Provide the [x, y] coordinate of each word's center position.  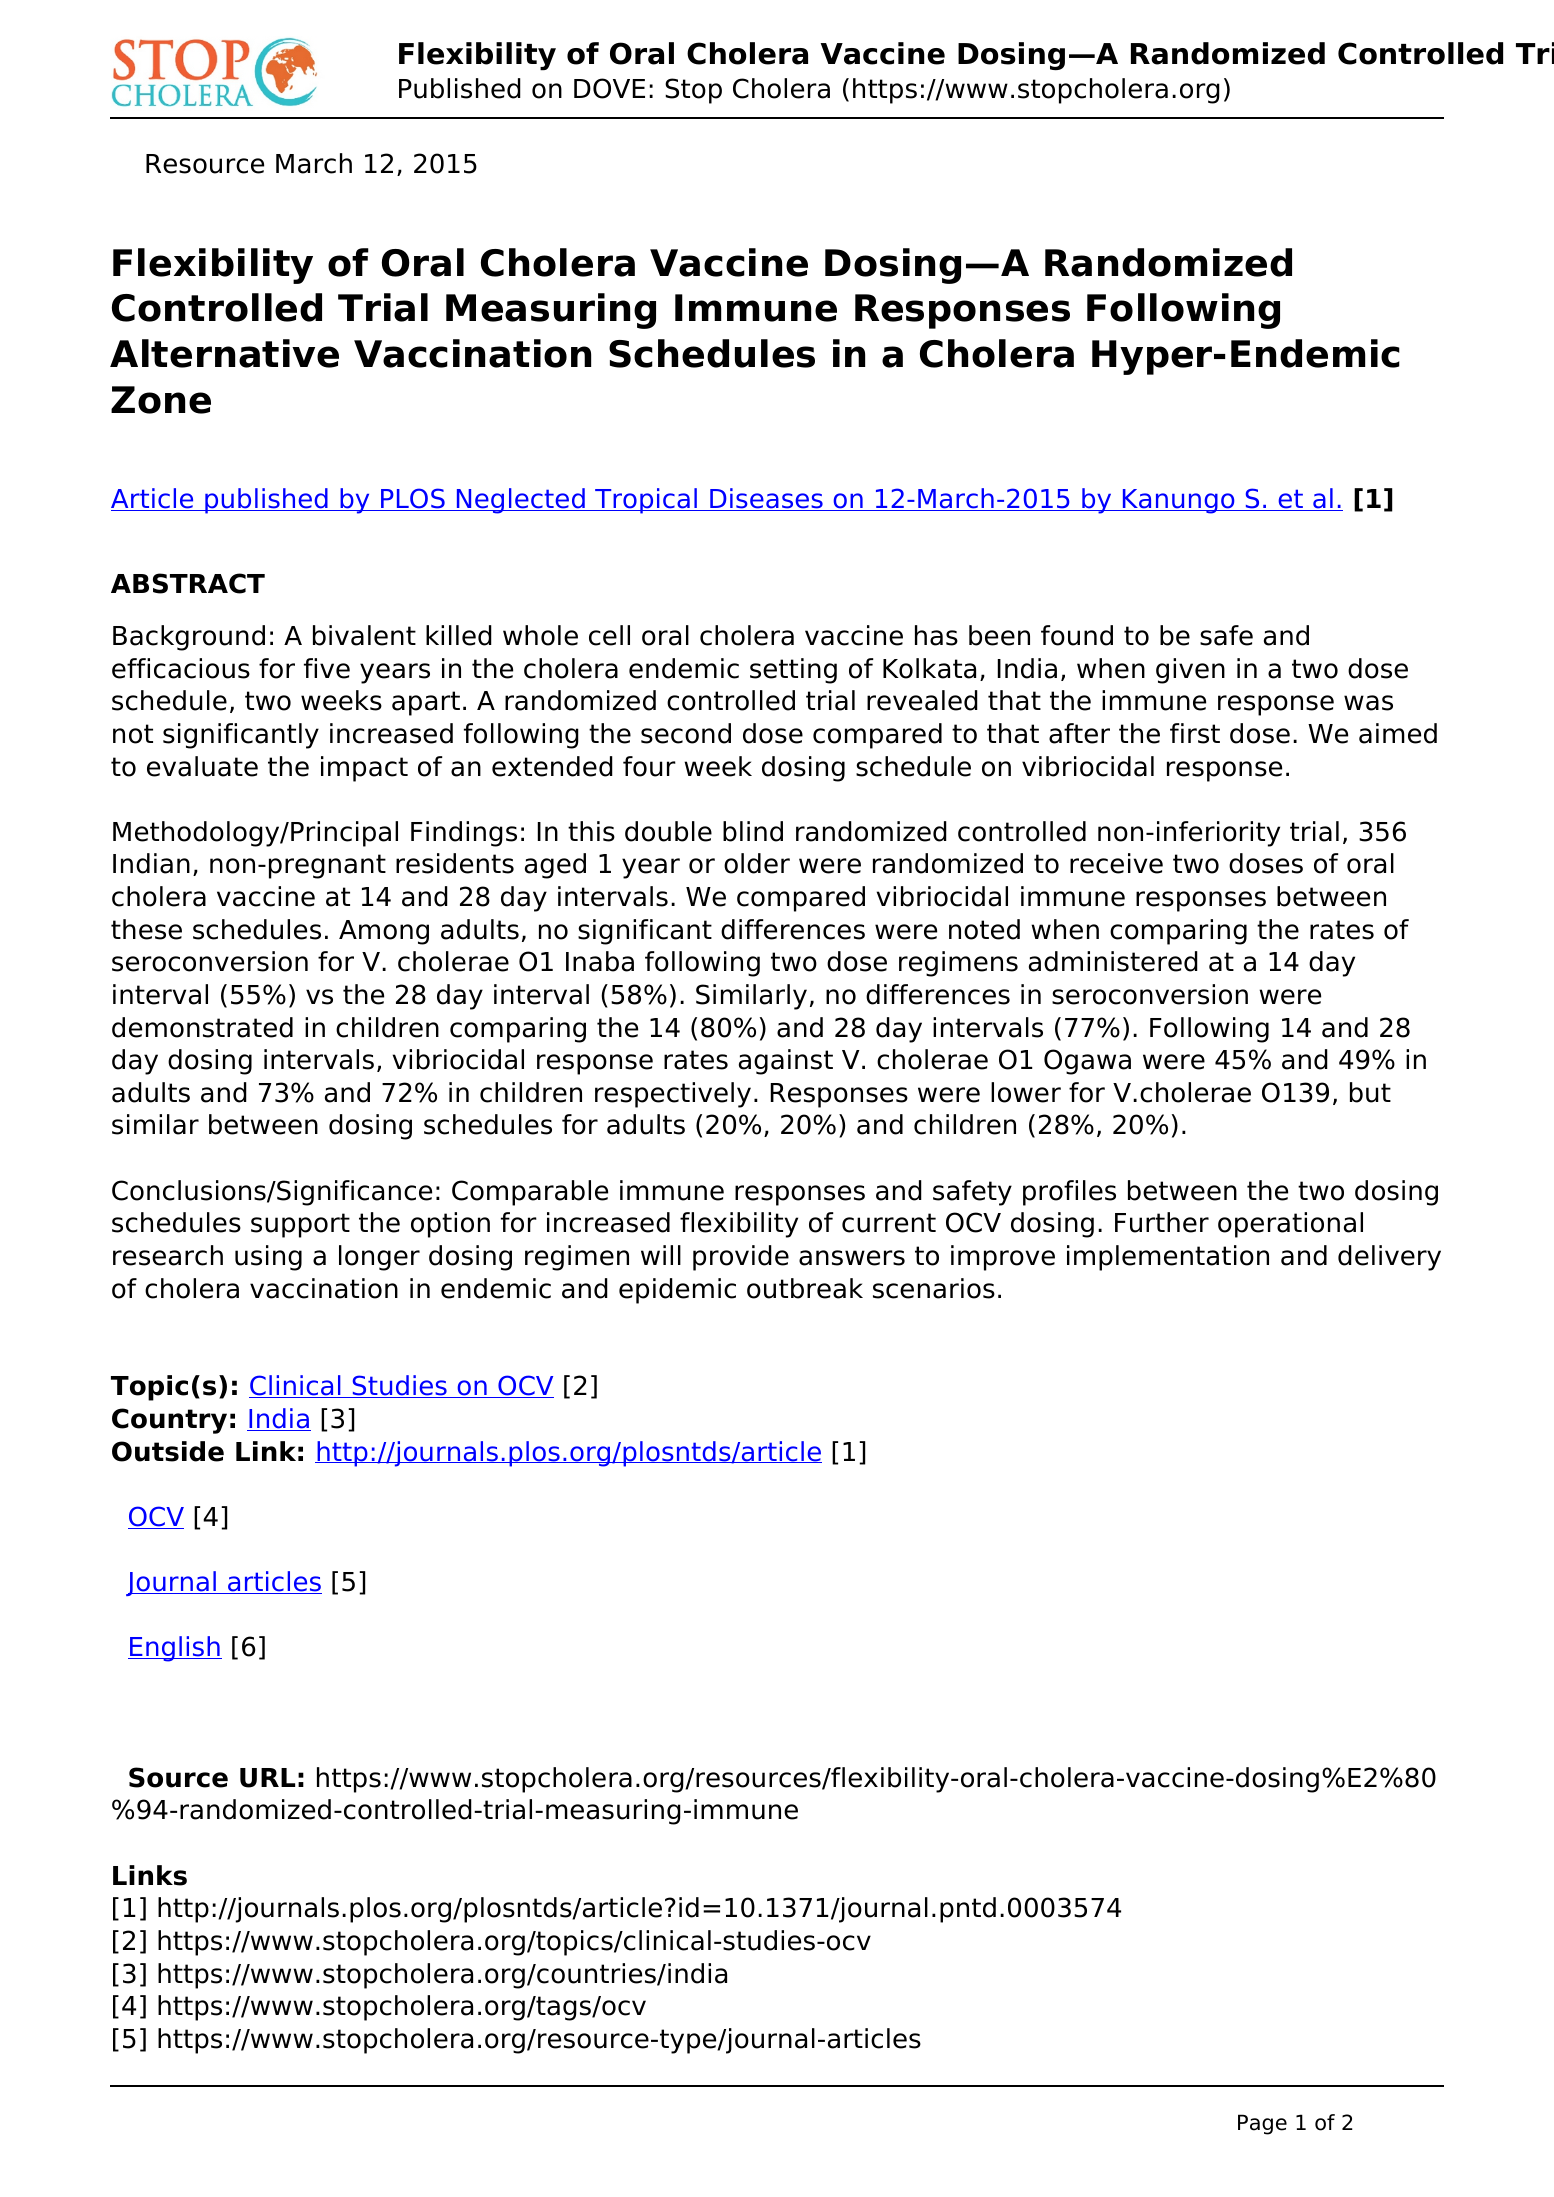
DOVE [609, 88]
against [786, 1062]
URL [267, 1778]
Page [1262, 2124]
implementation [1168, 1258]
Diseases [766, 499]
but [1370, 1092]
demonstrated [202, 1027]
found [1077, 635]
